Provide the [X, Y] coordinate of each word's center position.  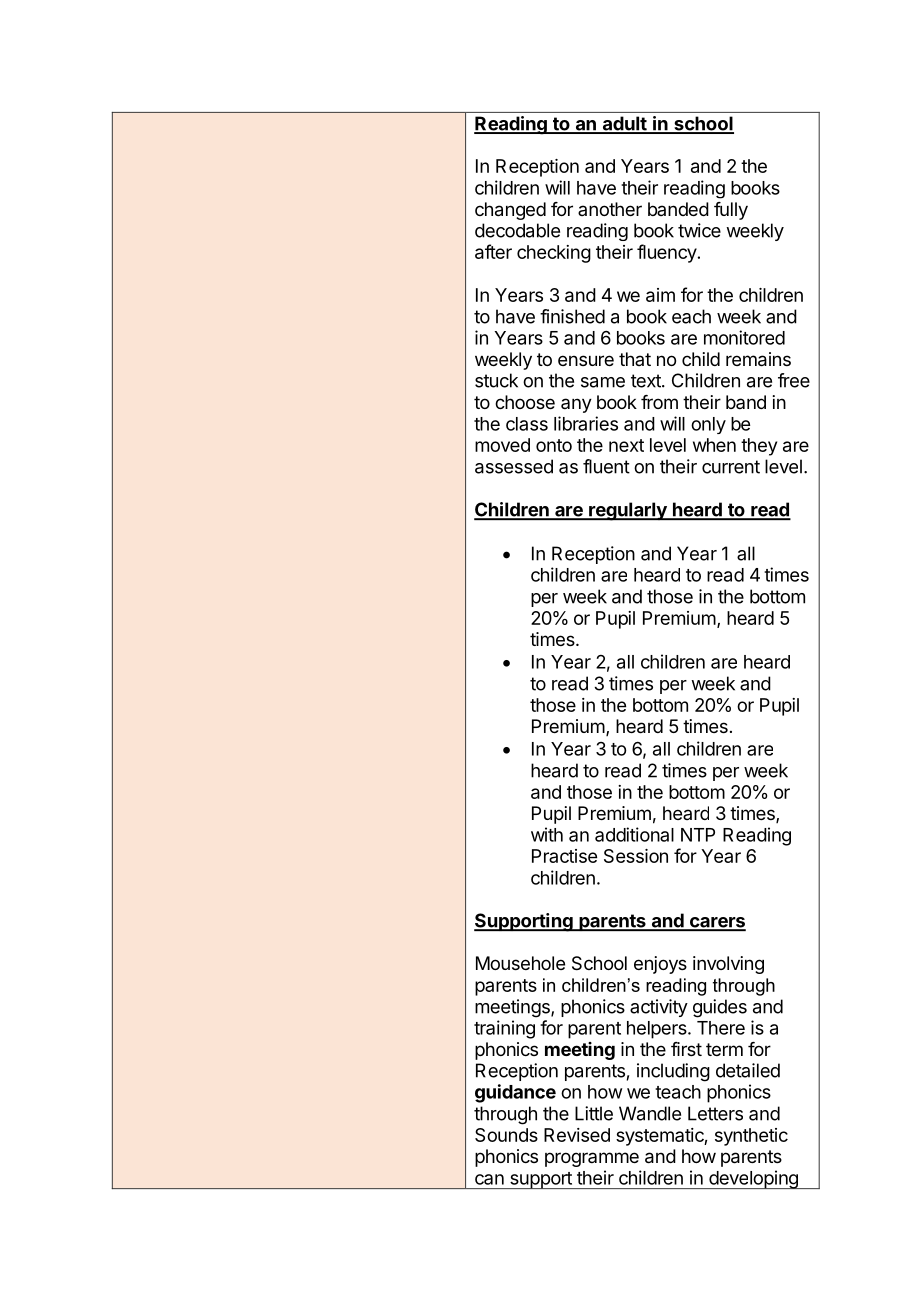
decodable [517, 230]
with [547, 834]
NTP [698, 835]
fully [731, 211]
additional [634, 834]
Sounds [506, 1135]
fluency [667, 253]
